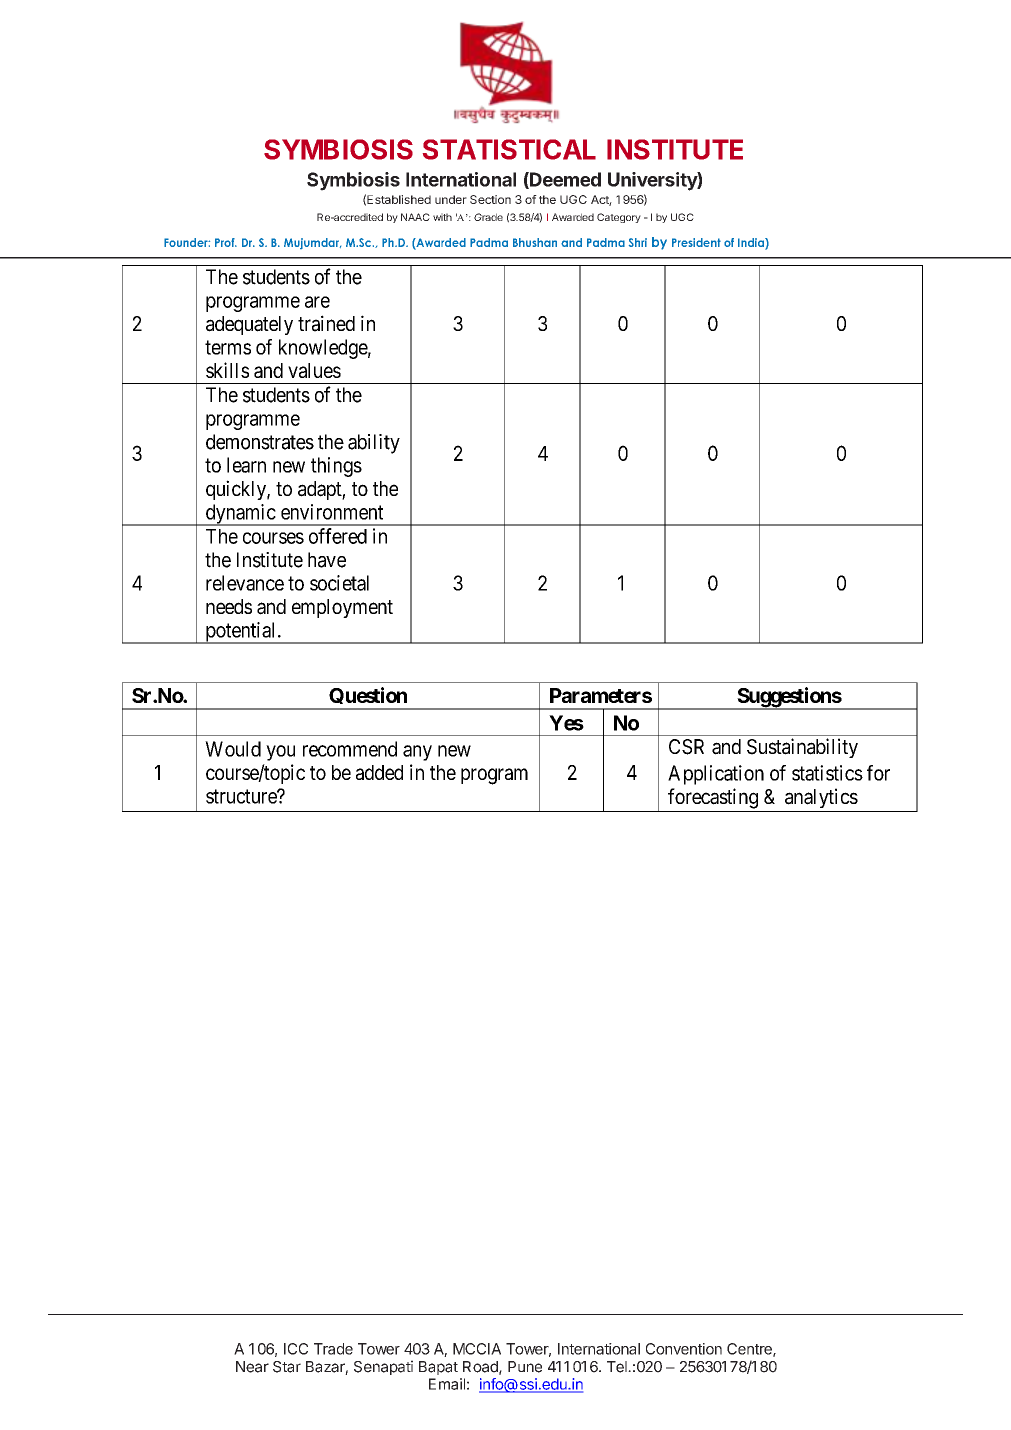 This screenshot has width=1011, height=1430. I want to click on you, so click(280, 753).
